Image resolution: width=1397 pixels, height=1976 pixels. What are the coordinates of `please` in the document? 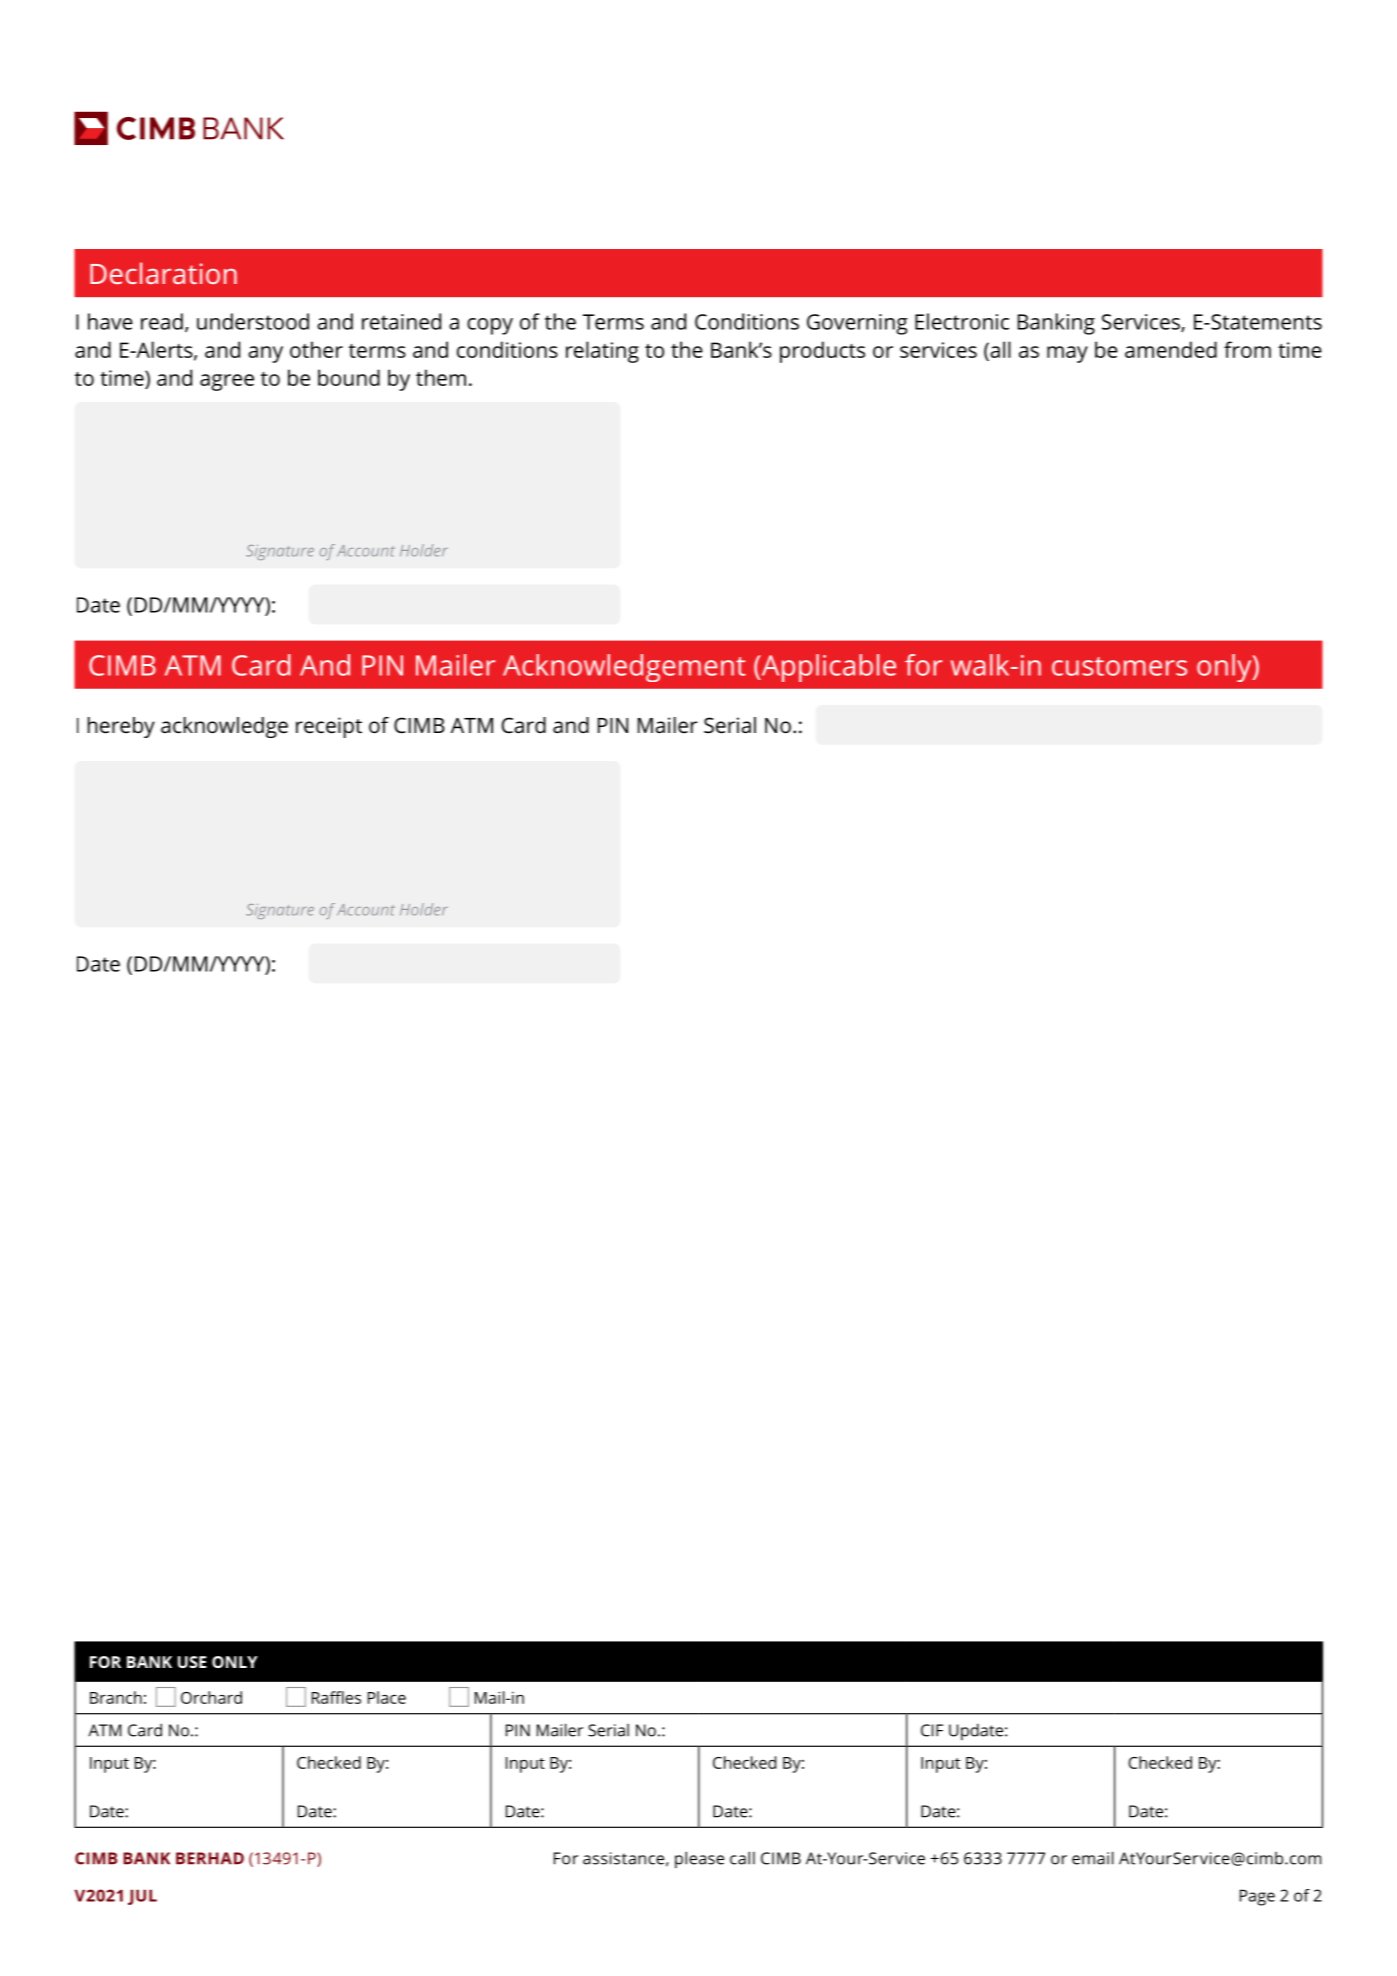 It's located at (699, 1859).
